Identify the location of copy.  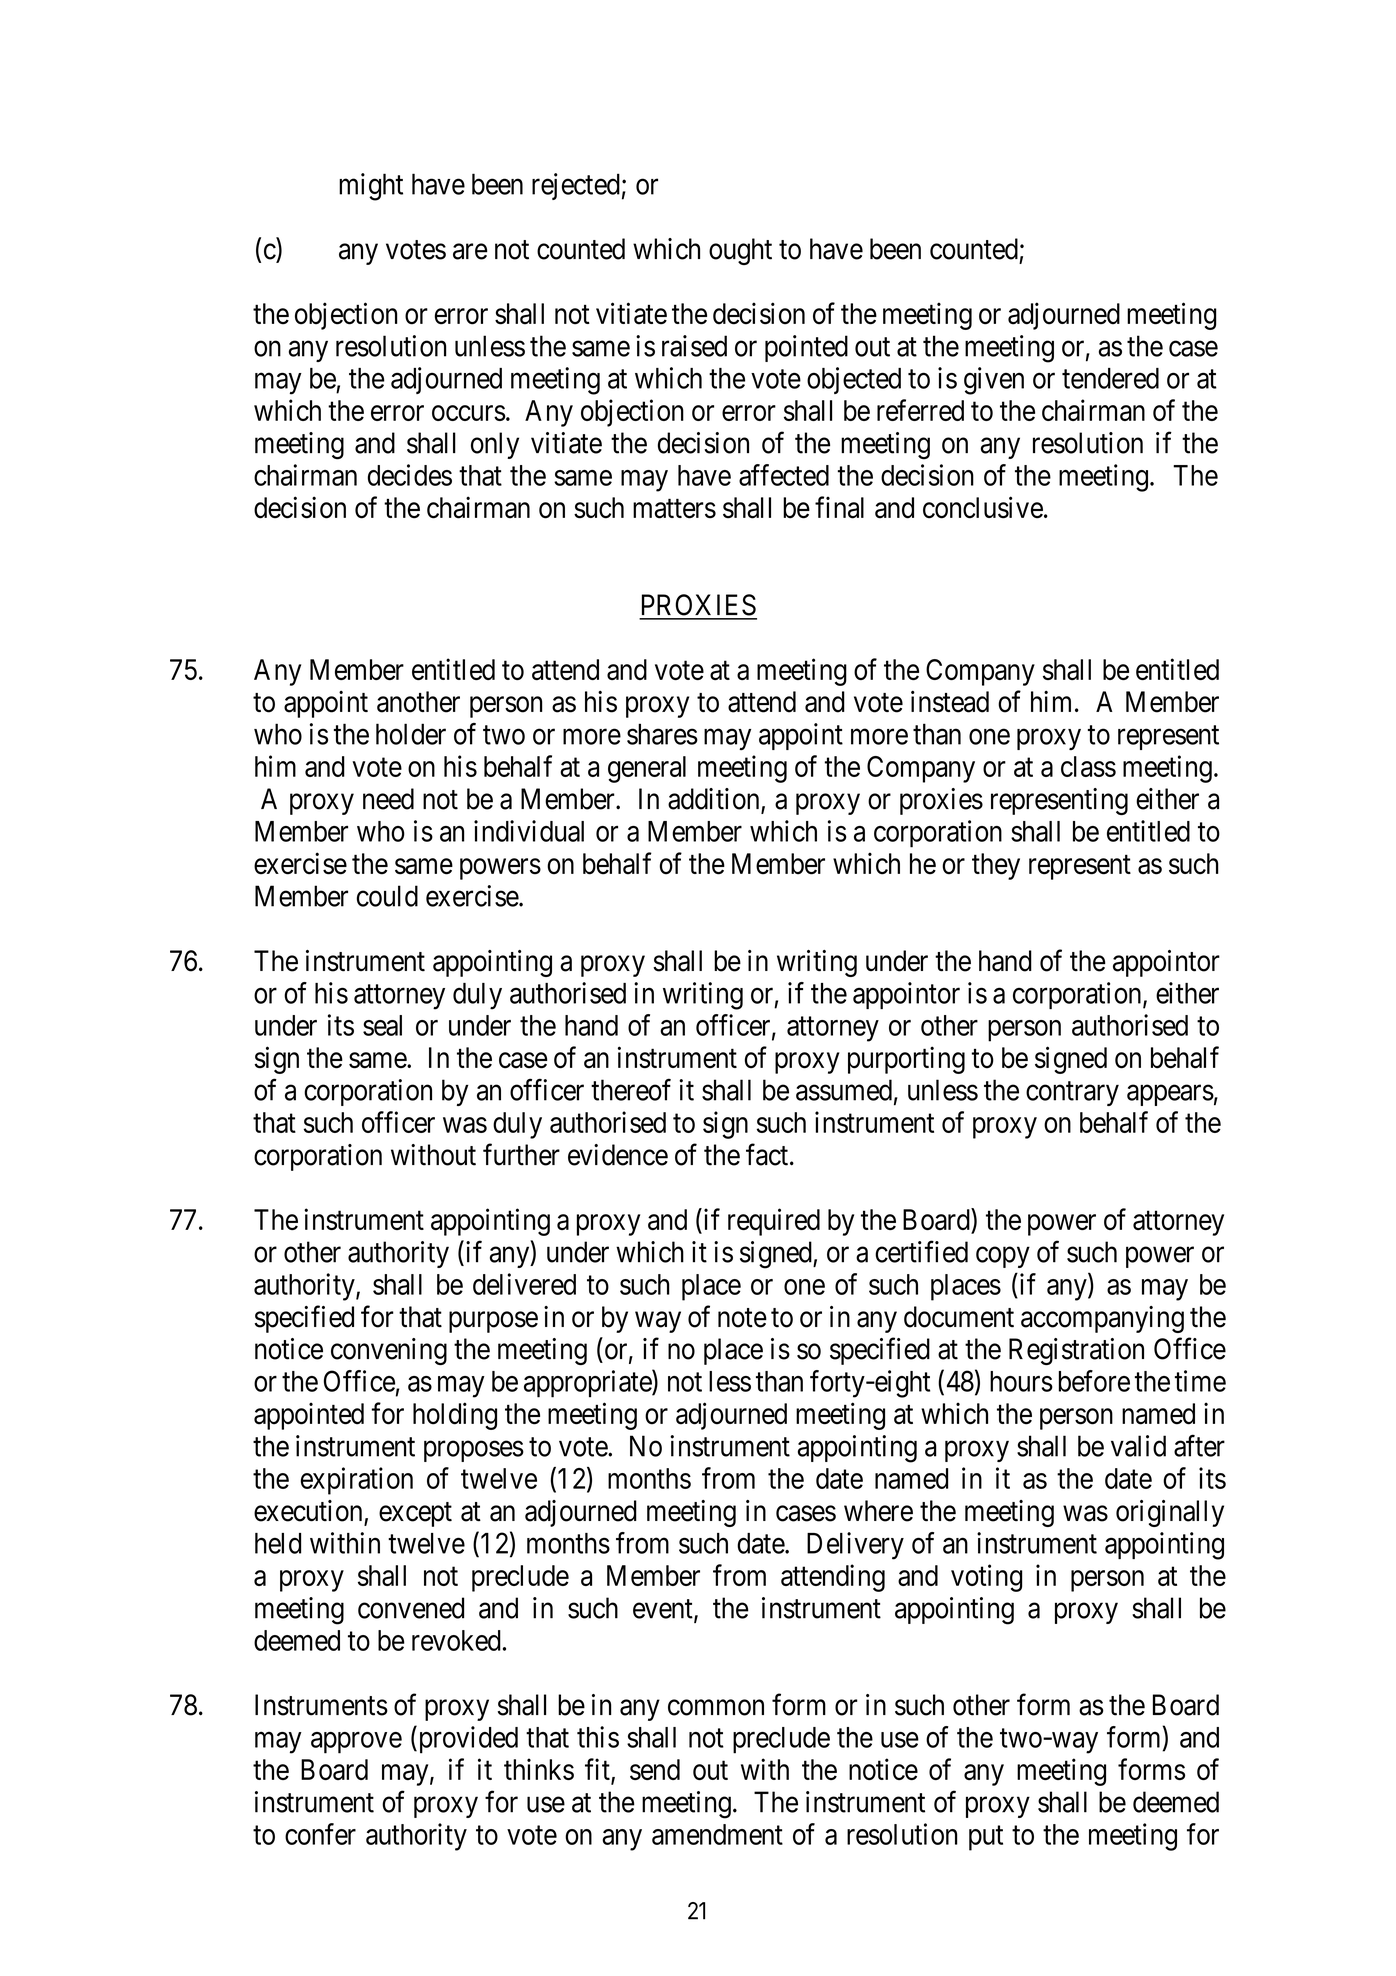
(1003, 1257).
